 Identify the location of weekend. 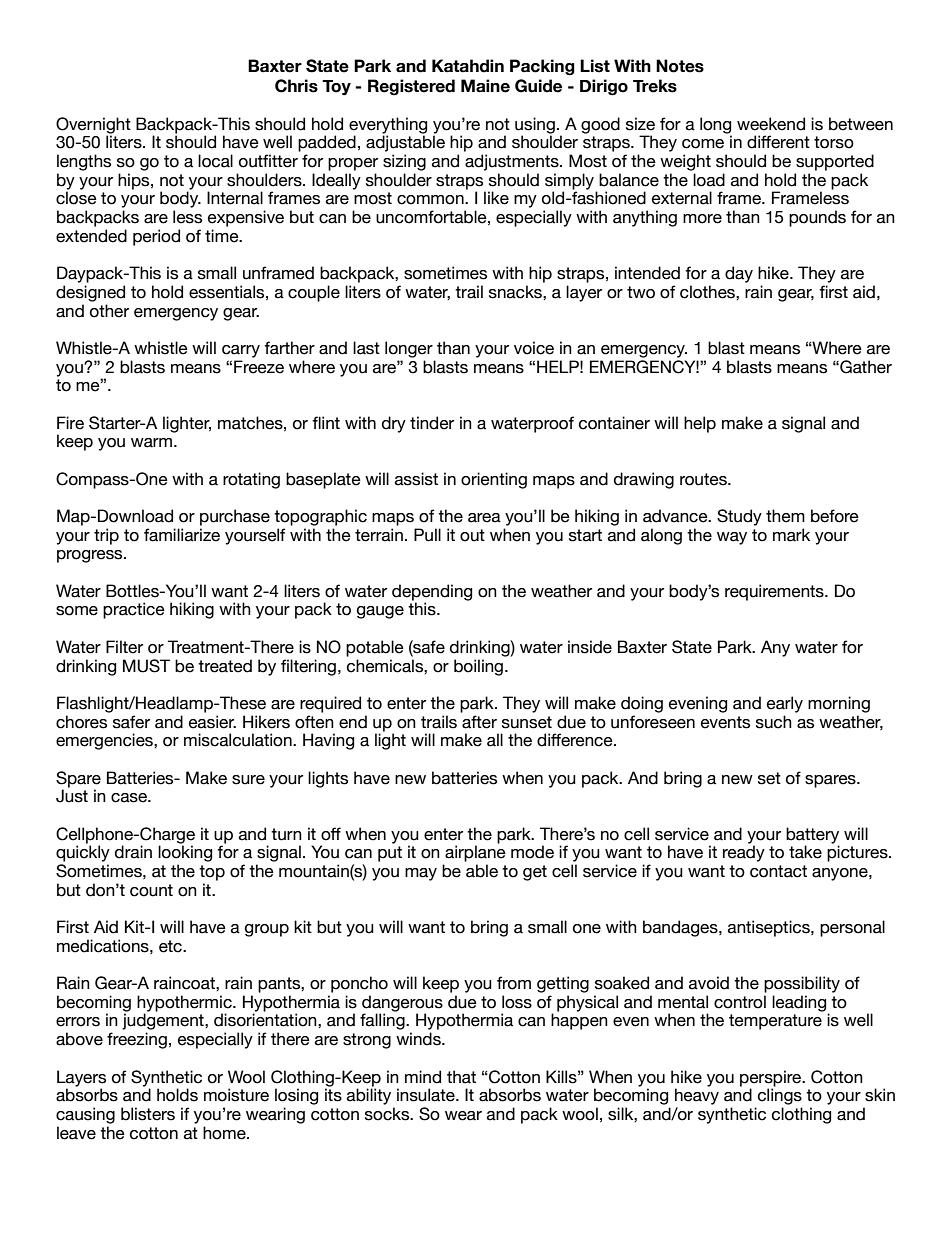
(771, 124).
